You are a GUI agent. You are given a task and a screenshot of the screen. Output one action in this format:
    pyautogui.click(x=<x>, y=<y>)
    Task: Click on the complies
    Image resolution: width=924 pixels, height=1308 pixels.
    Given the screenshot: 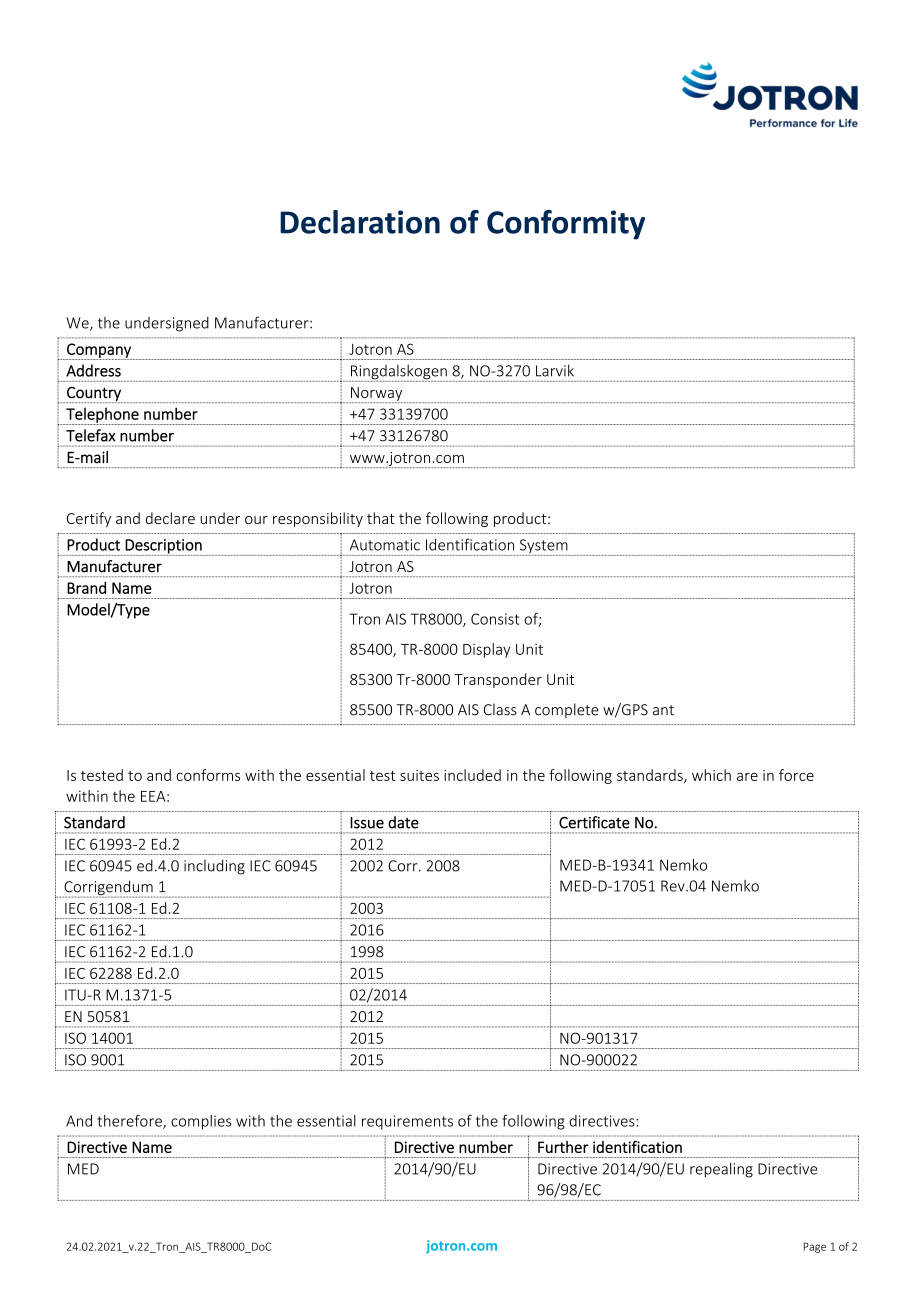 What is the action you would take?
    pyautogui.click(x=201, y=1122)
